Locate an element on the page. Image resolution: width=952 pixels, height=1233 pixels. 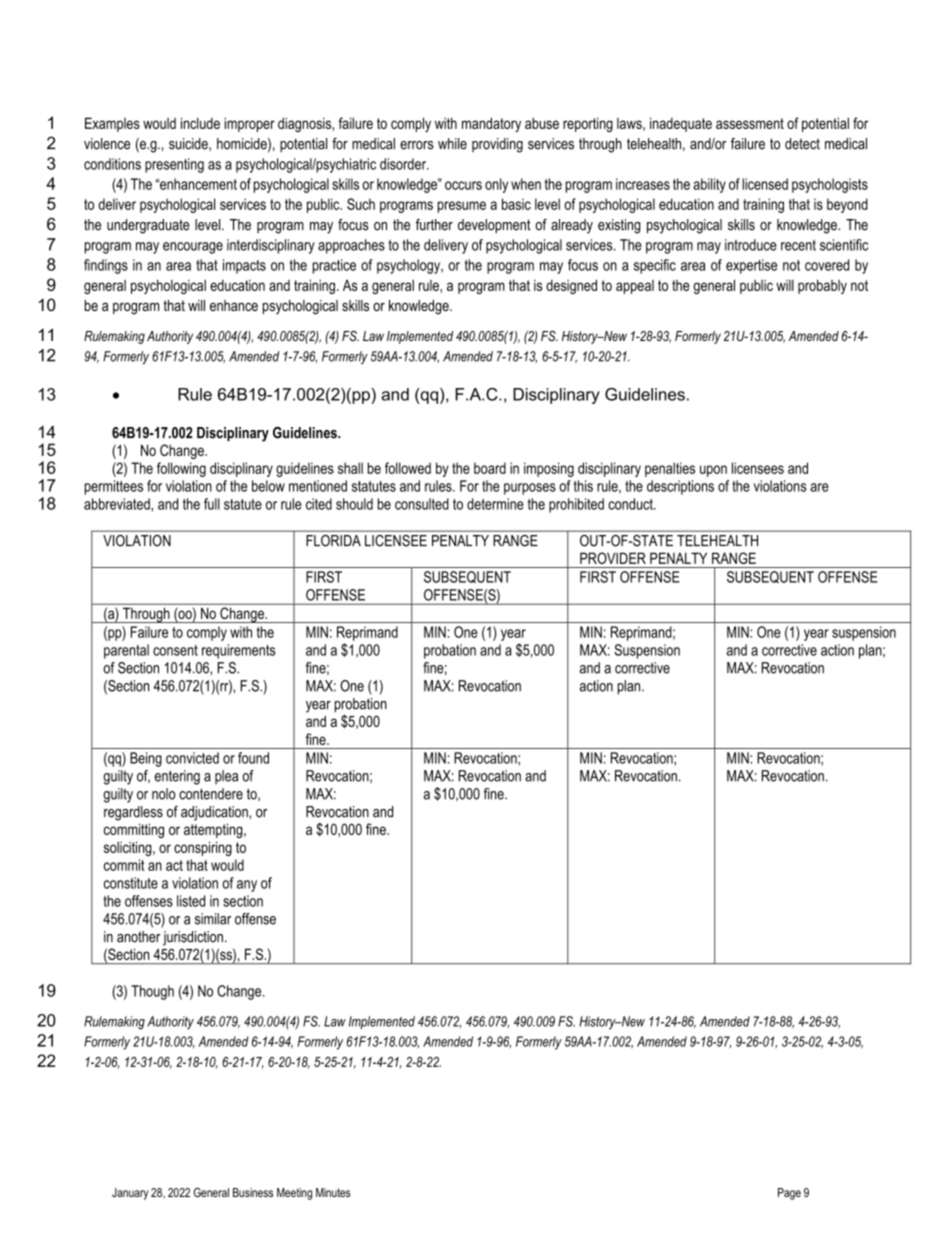
Business is located at coordinates (253, 1192).
